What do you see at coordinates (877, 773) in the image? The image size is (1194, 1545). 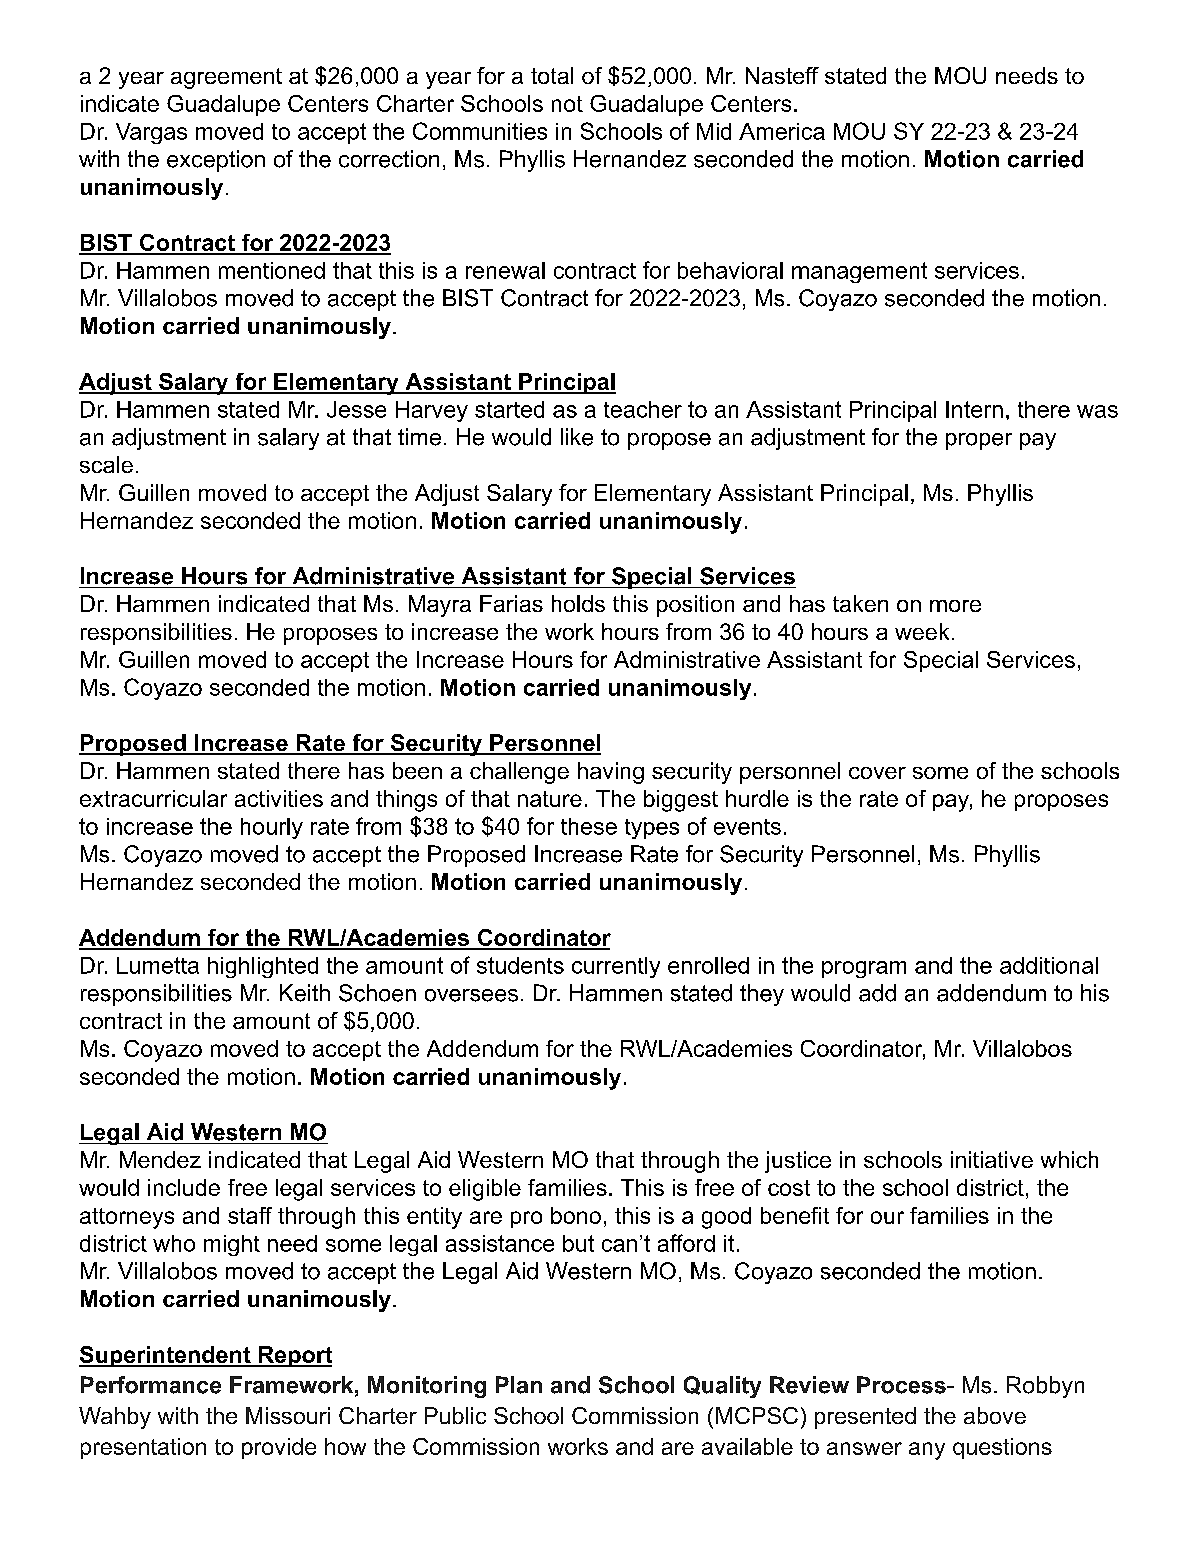 I see `cover` at bounding box center [877, 773].
